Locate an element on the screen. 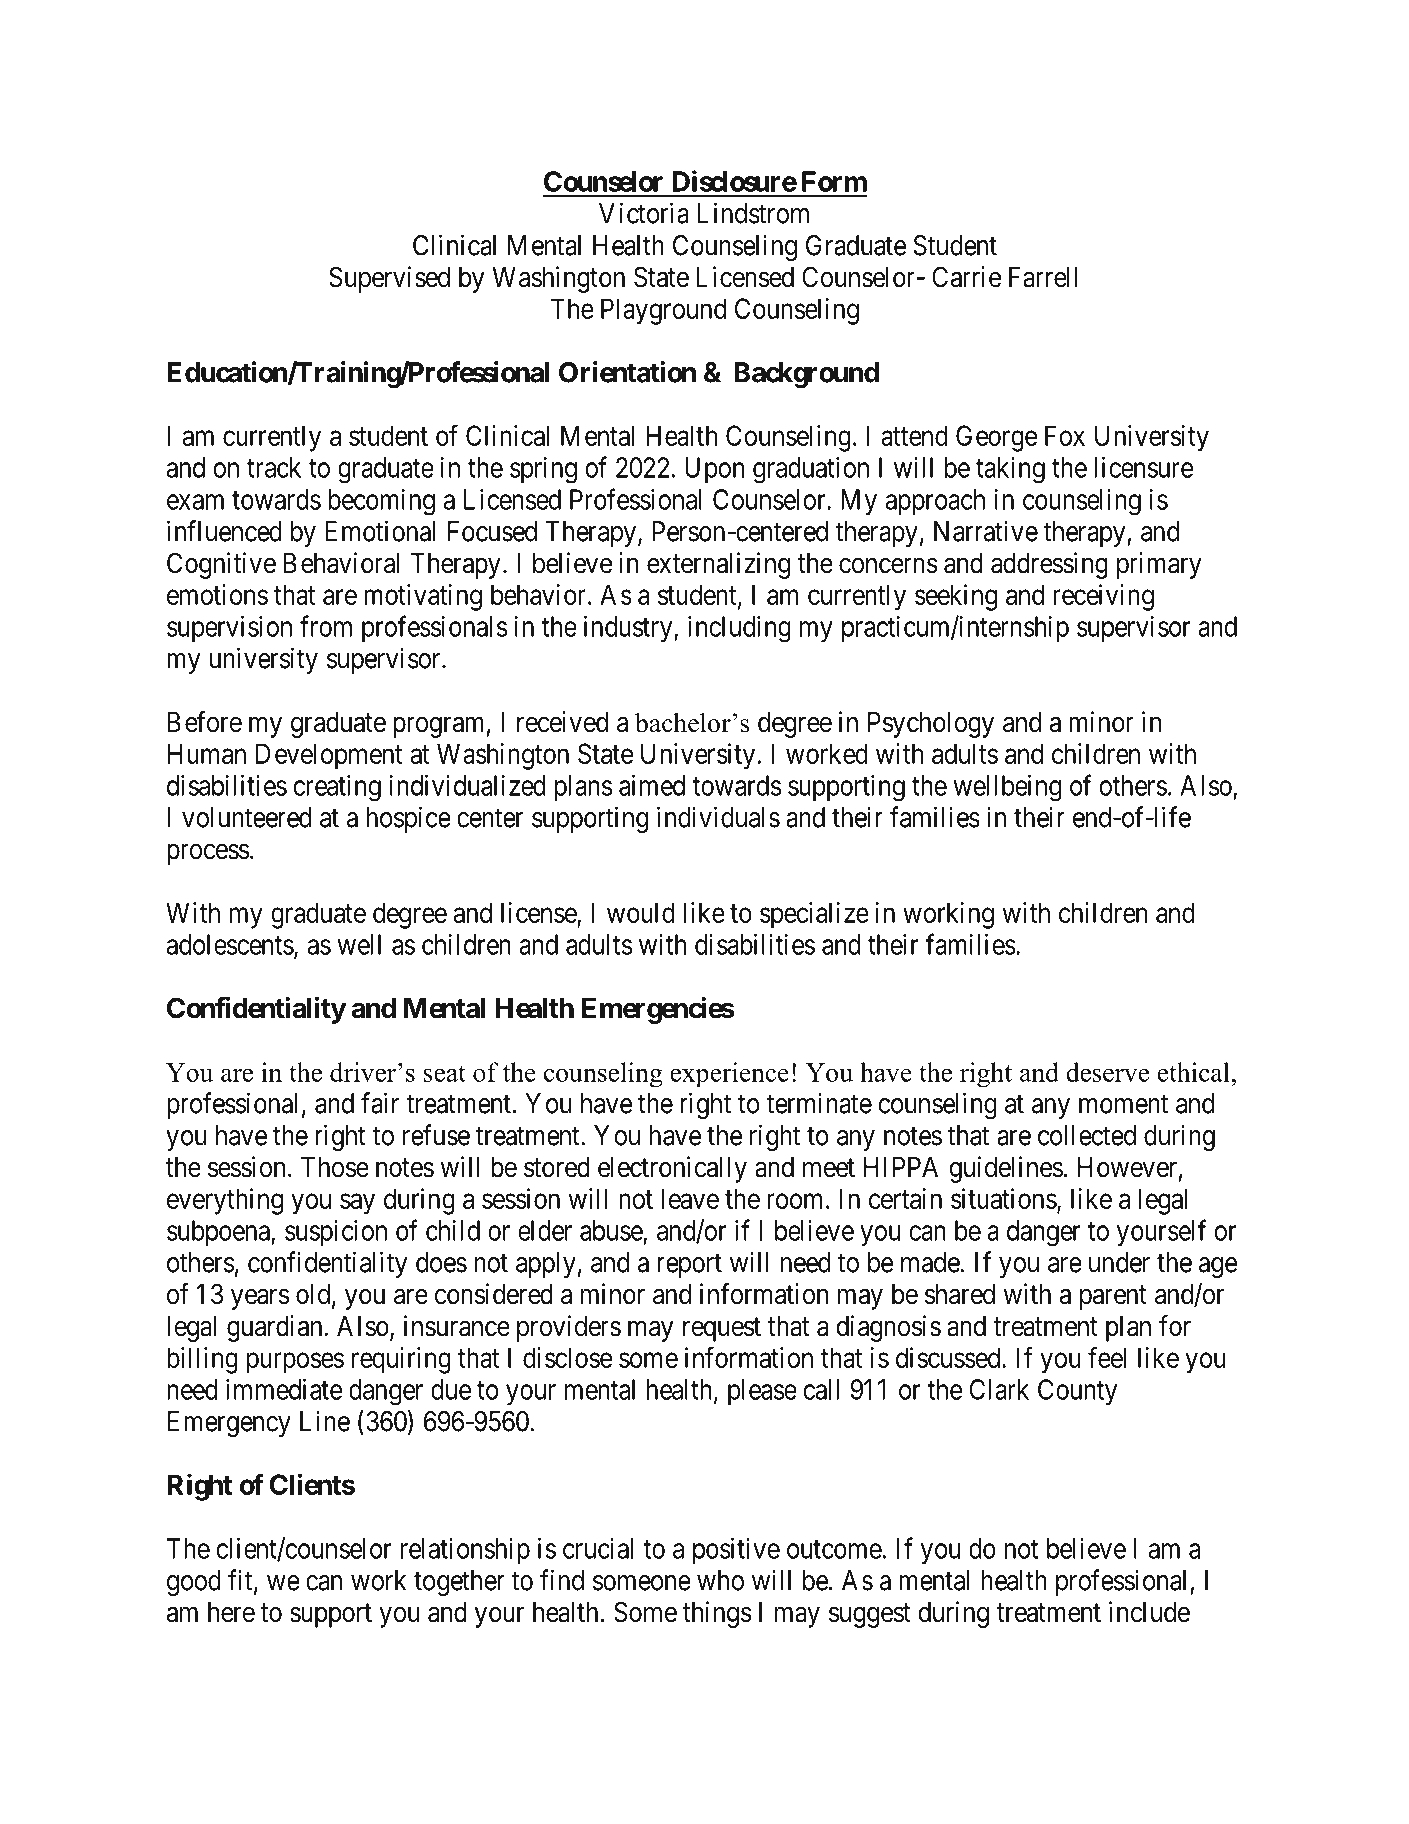  Farrell is located at coordinates (1043, 277).
